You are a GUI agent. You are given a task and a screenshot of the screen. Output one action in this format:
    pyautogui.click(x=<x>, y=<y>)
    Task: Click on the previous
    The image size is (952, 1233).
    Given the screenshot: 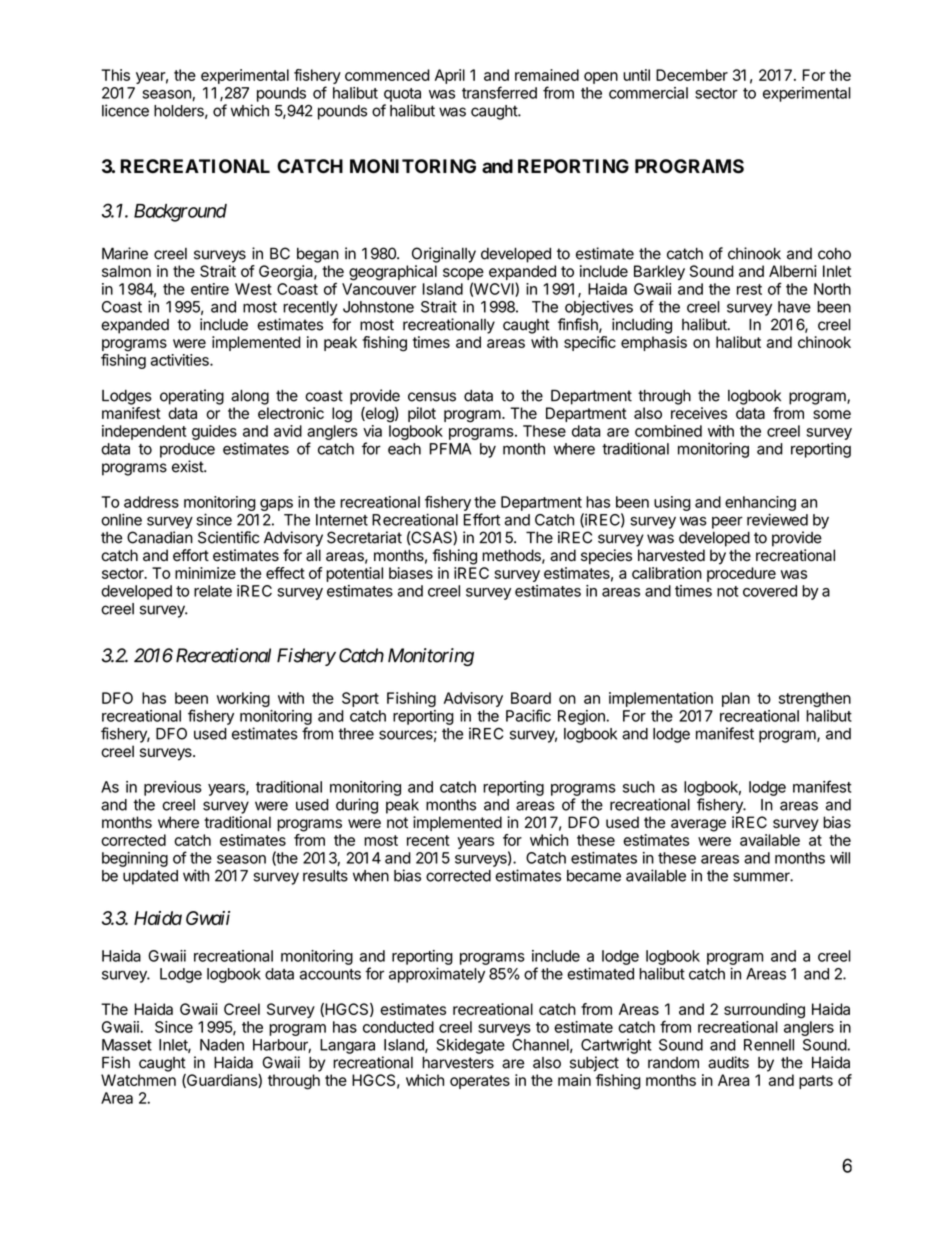 What is the action you would take?
    pyautogui.click(x=173, y=788)
